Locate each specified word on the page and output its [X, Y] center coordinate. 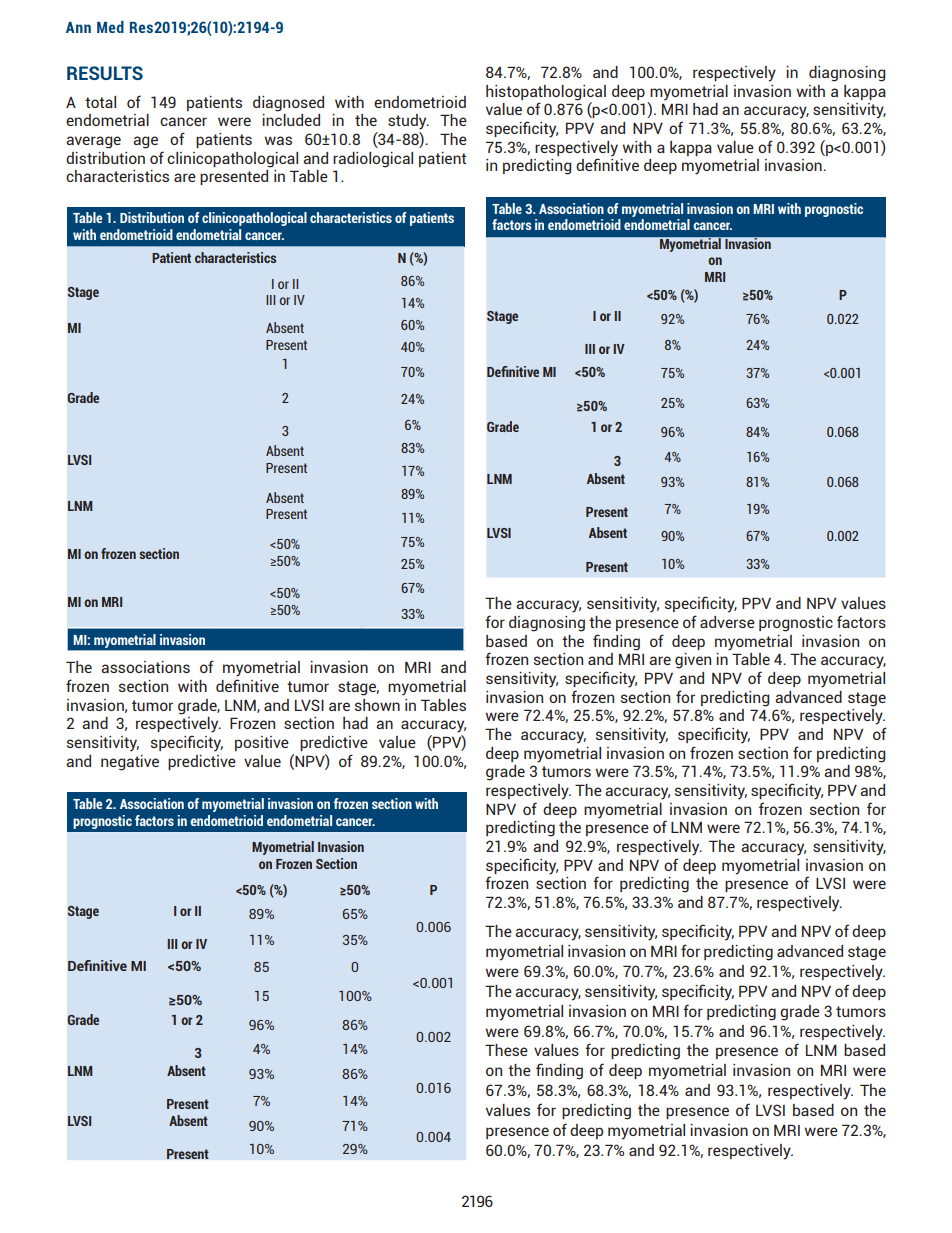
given [693, 661]
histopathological [546, 93]
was [278, 140]
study [408, 122]
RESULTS [105, 73]
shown [377, 705]
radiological [373, 160]
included [291, 120]
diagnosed [288, 104]
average [93, 142]
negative [130, 763]
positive [262, 743]
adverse [727, 622]
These [506, 1050]
